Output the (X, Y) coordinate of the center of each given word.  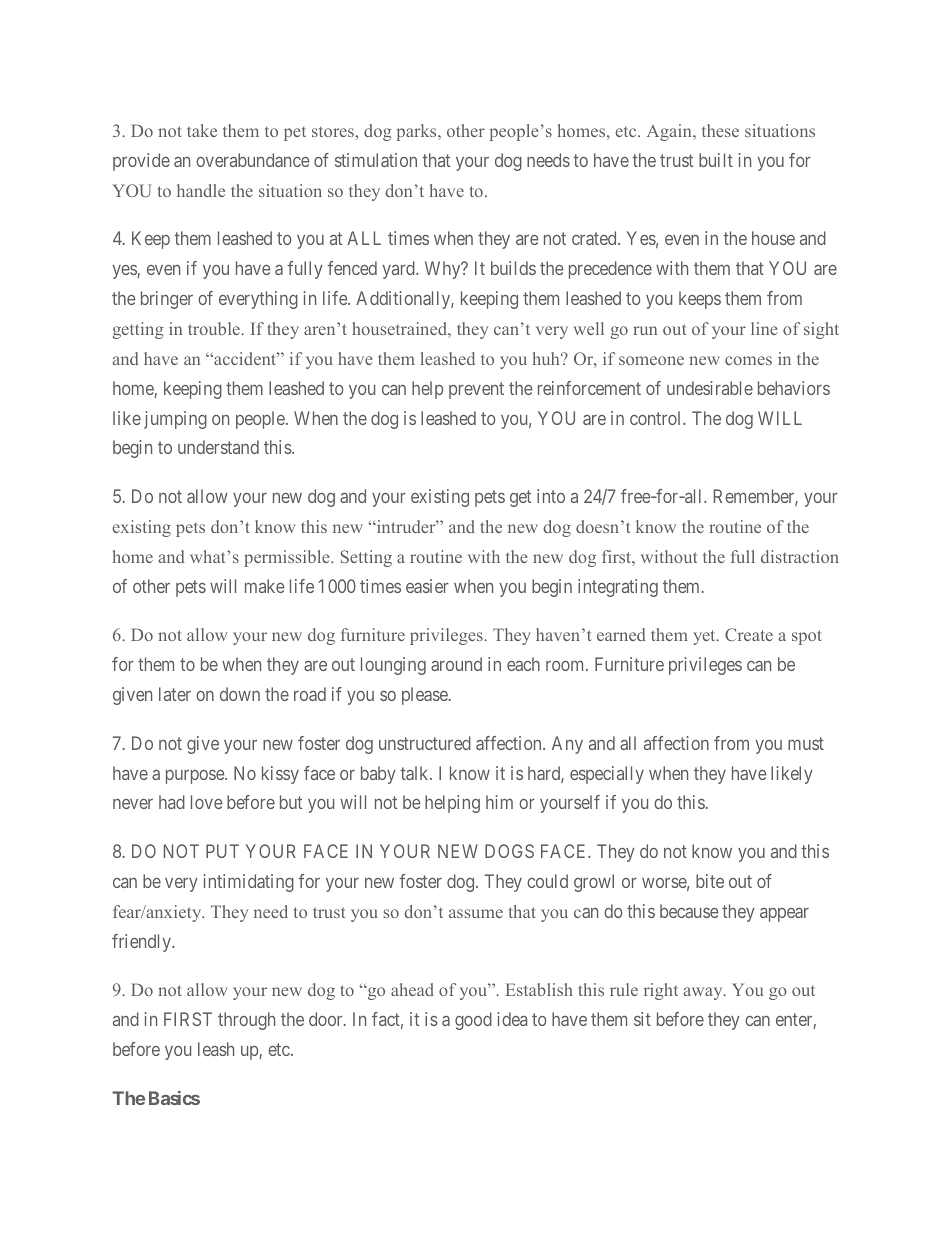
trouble (215, 328)
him (499, 802)
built (716, 160)
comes (748, 360)
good (473, 1021)
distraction (800, 556)
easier (427, 586)
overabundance (252, 160)
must (806, 743)
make (264, 586)
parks (418, 132)
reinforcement (589, 388)
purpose (196, 777)
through (246, 1021)
